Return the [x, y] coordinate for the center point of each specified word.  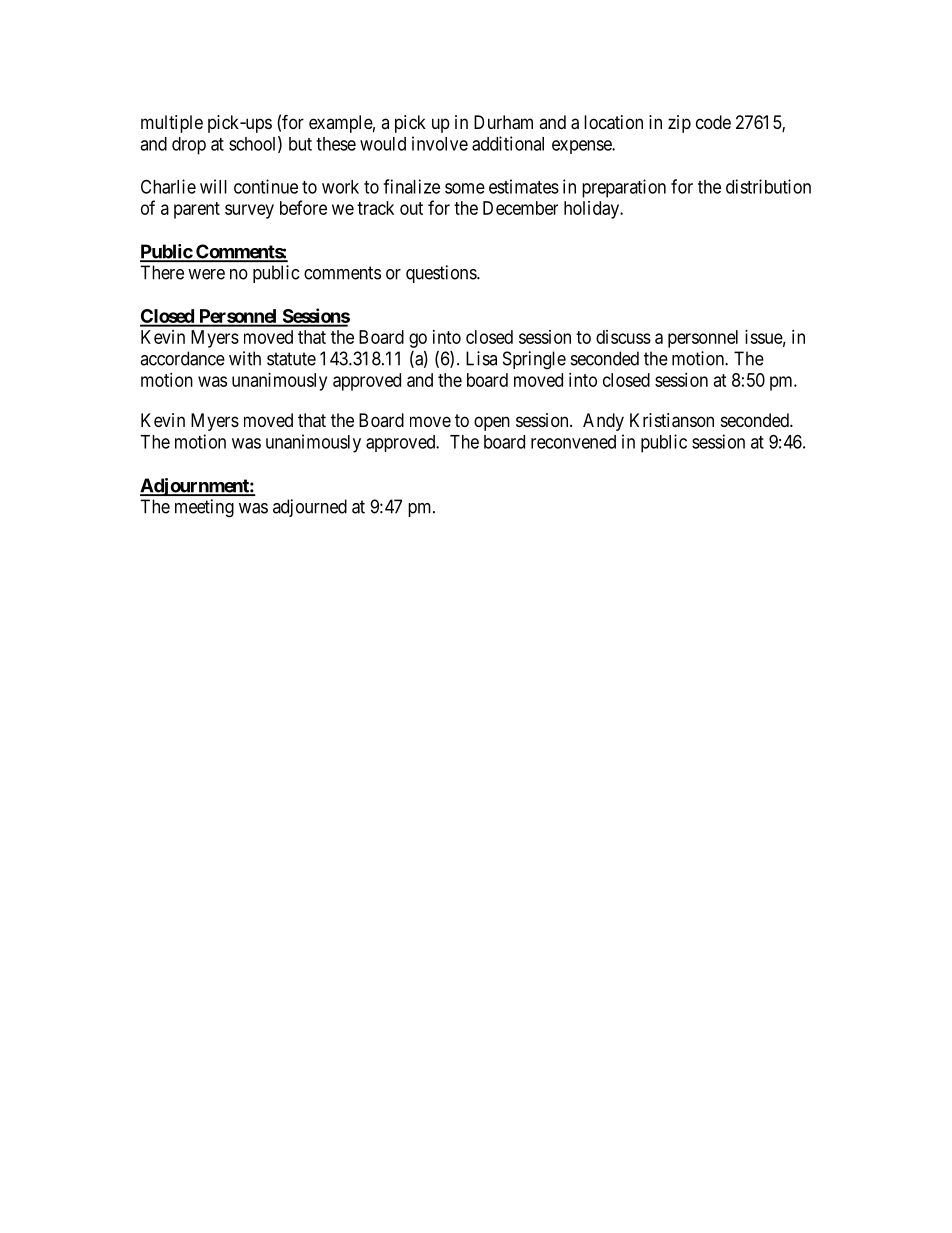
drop [189, 146]
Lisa [481, 358]
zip [679, 124]
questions [442, 274]
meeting [204, 508]
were [206, 274]
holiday [593, 210]
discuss [623, 337]
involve [440, 143]
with [245, 358]
